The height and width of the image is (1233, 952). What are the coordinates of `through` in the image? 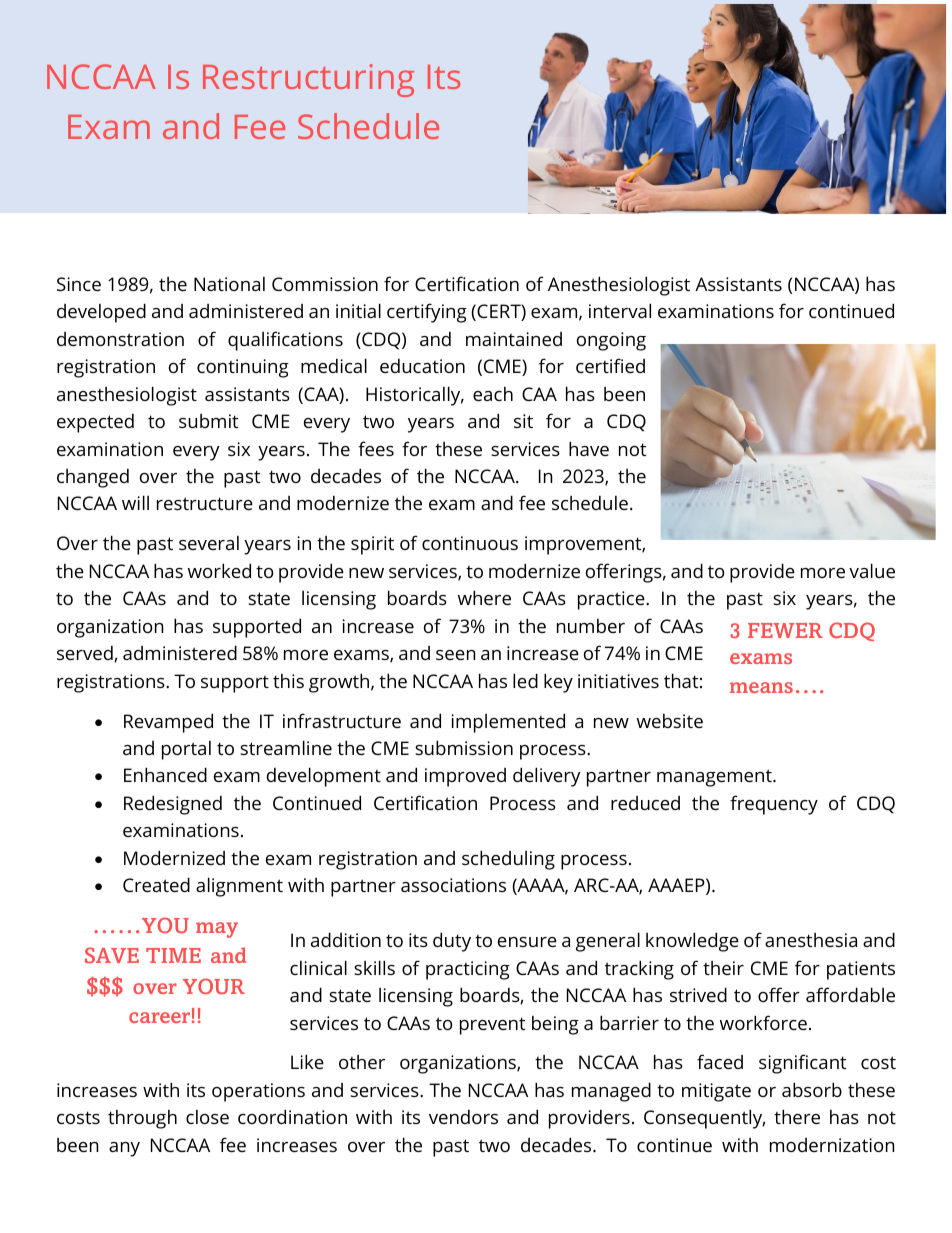 It's located at (142, 1119).
